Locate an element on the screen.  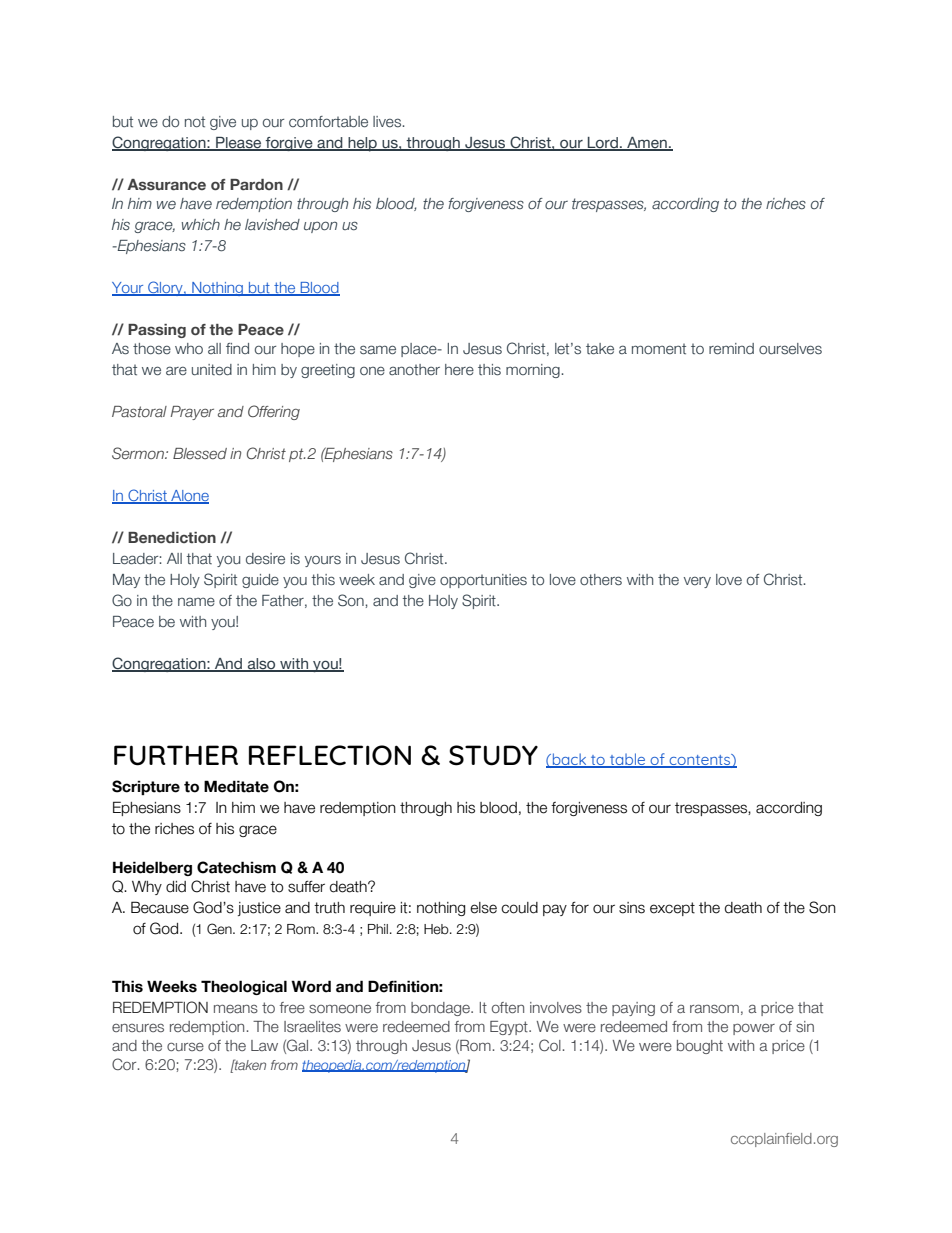
opportunities is located at coordinates (483, 581).
